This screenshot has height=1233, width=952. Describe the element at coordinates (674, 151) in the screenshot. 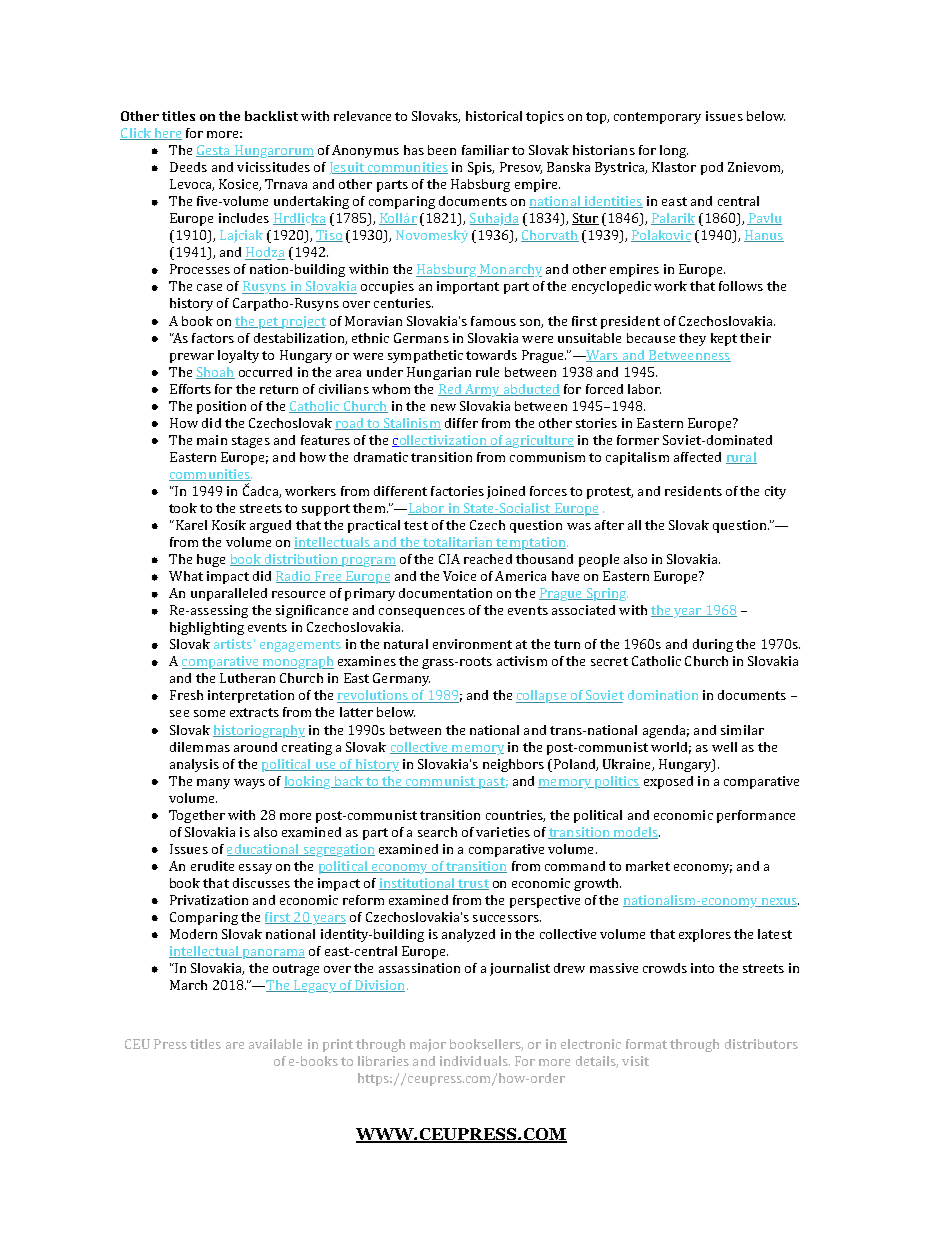

I see `long` at that location.
